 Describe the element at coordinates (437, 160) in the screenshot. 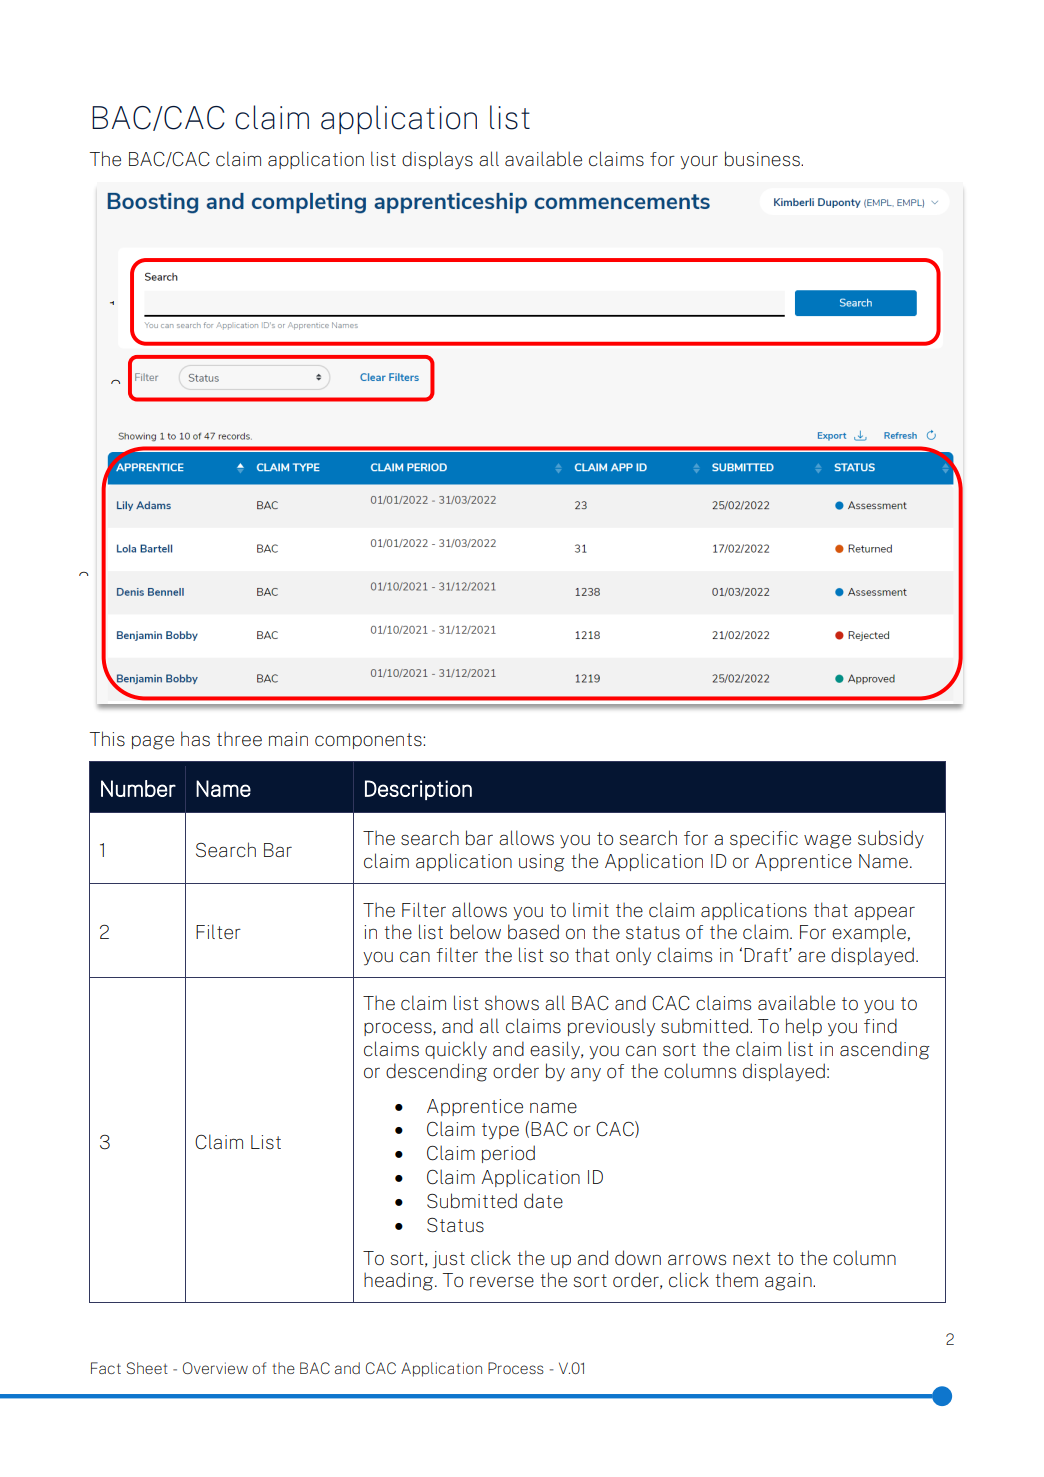

I see `displays` at that location.
